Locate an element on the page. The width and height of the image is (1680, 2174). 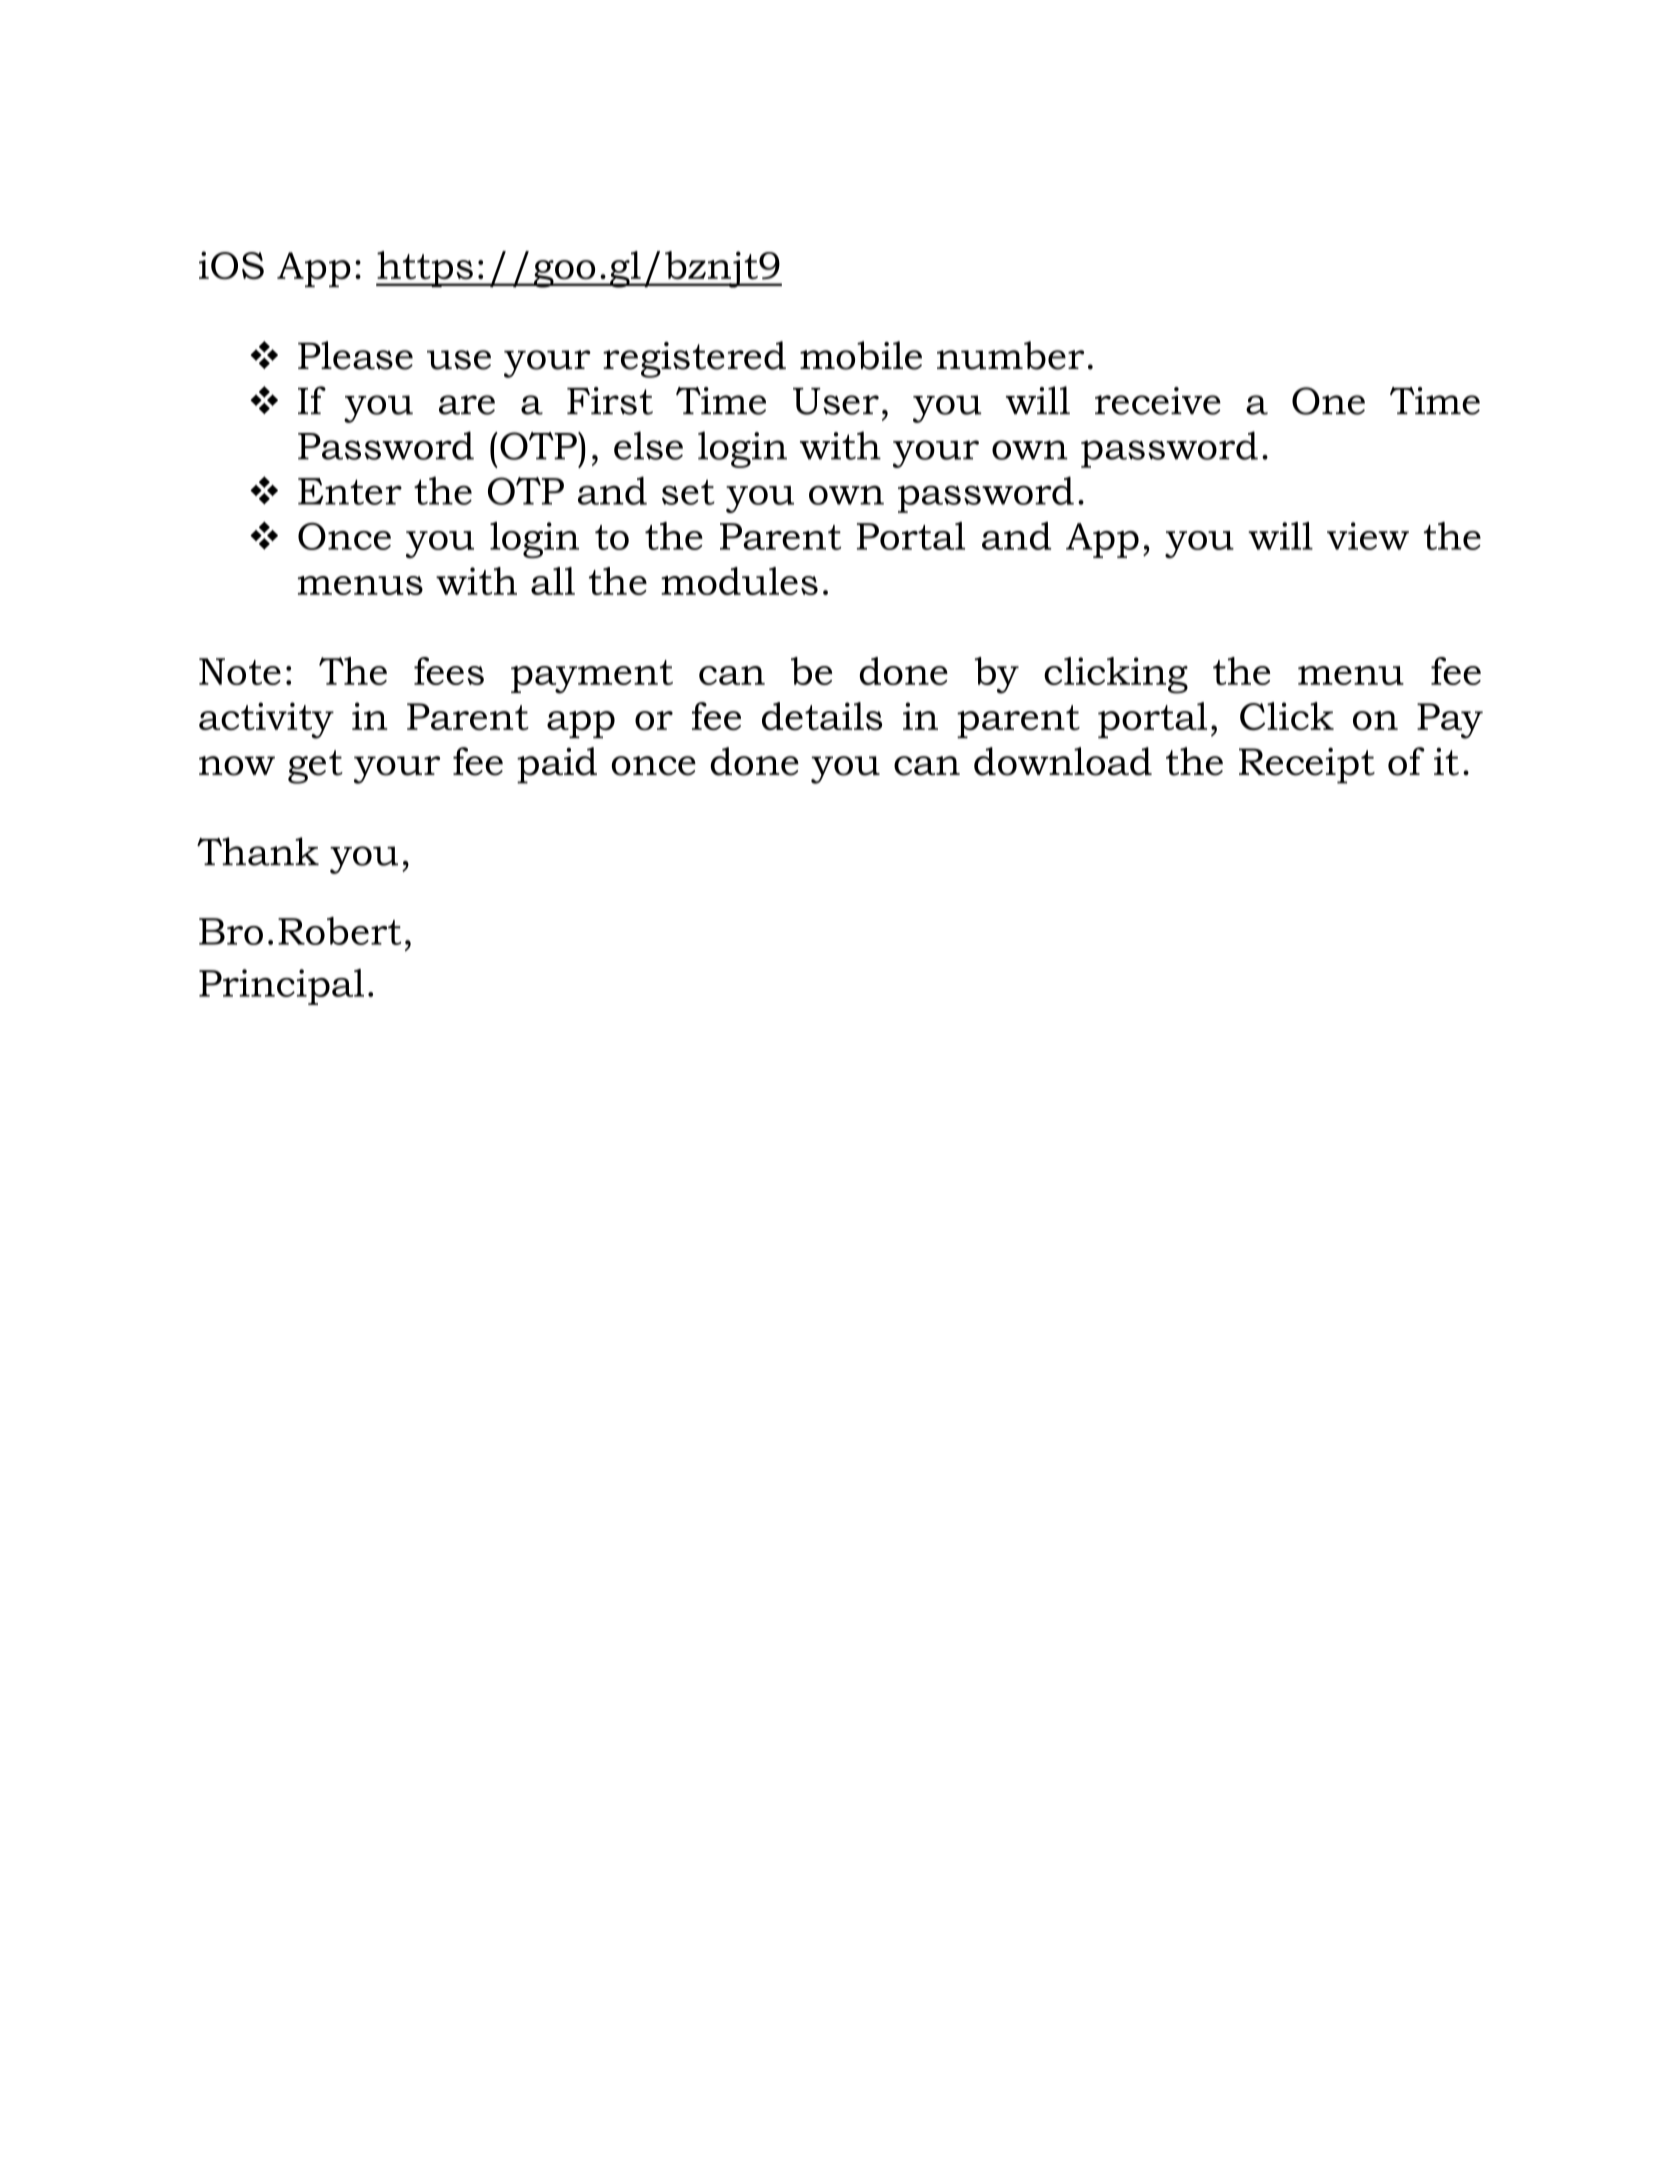
Enter is located at coordinates (350, 491).
